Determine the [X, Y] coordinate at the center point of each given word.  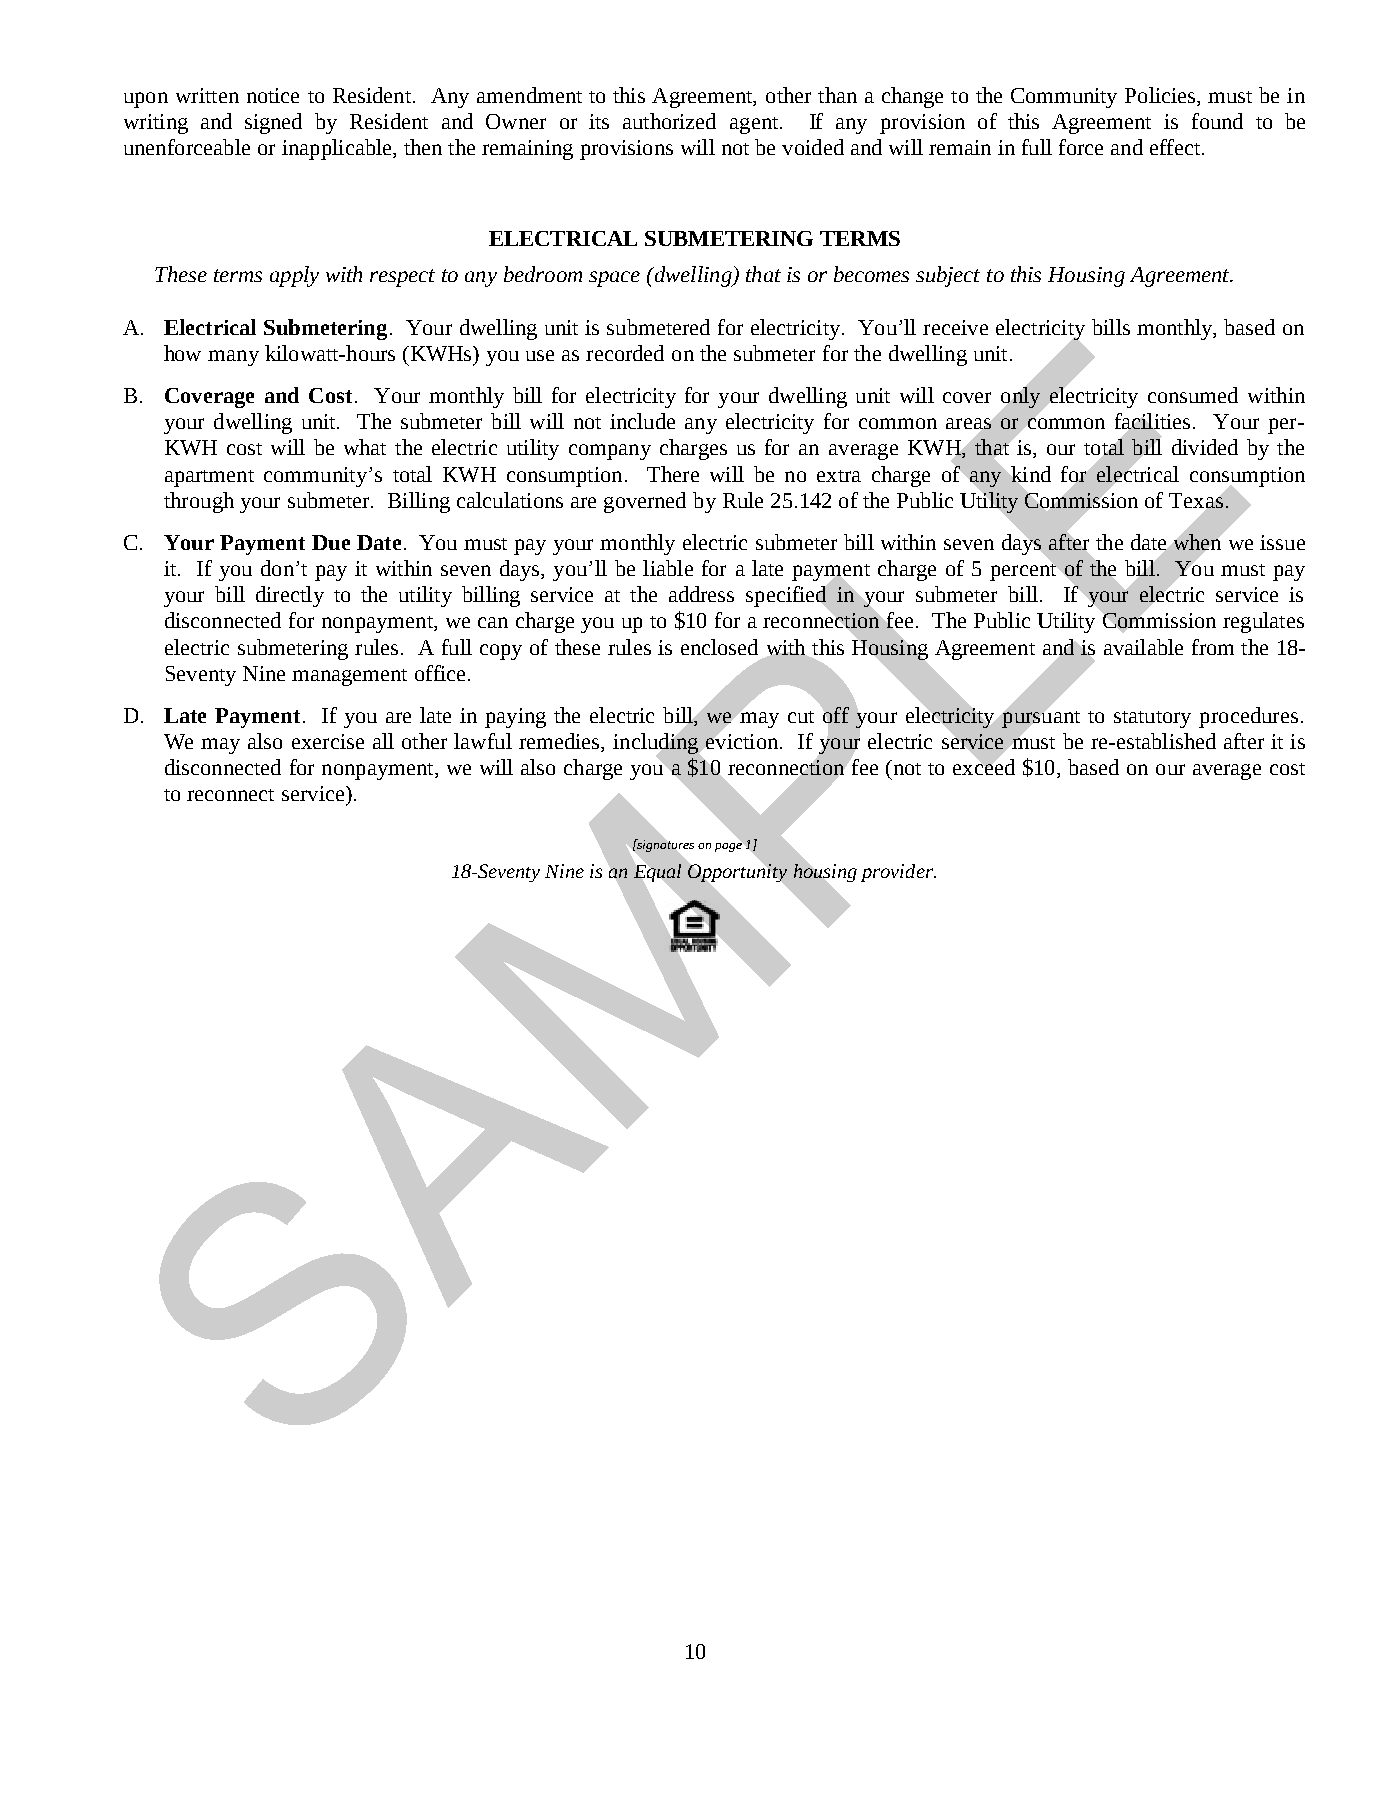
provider [898, 873]
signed [273, 123]
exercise [328, 741]
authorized [669, 121]
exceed [984, 766]
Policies [1161, 96]
